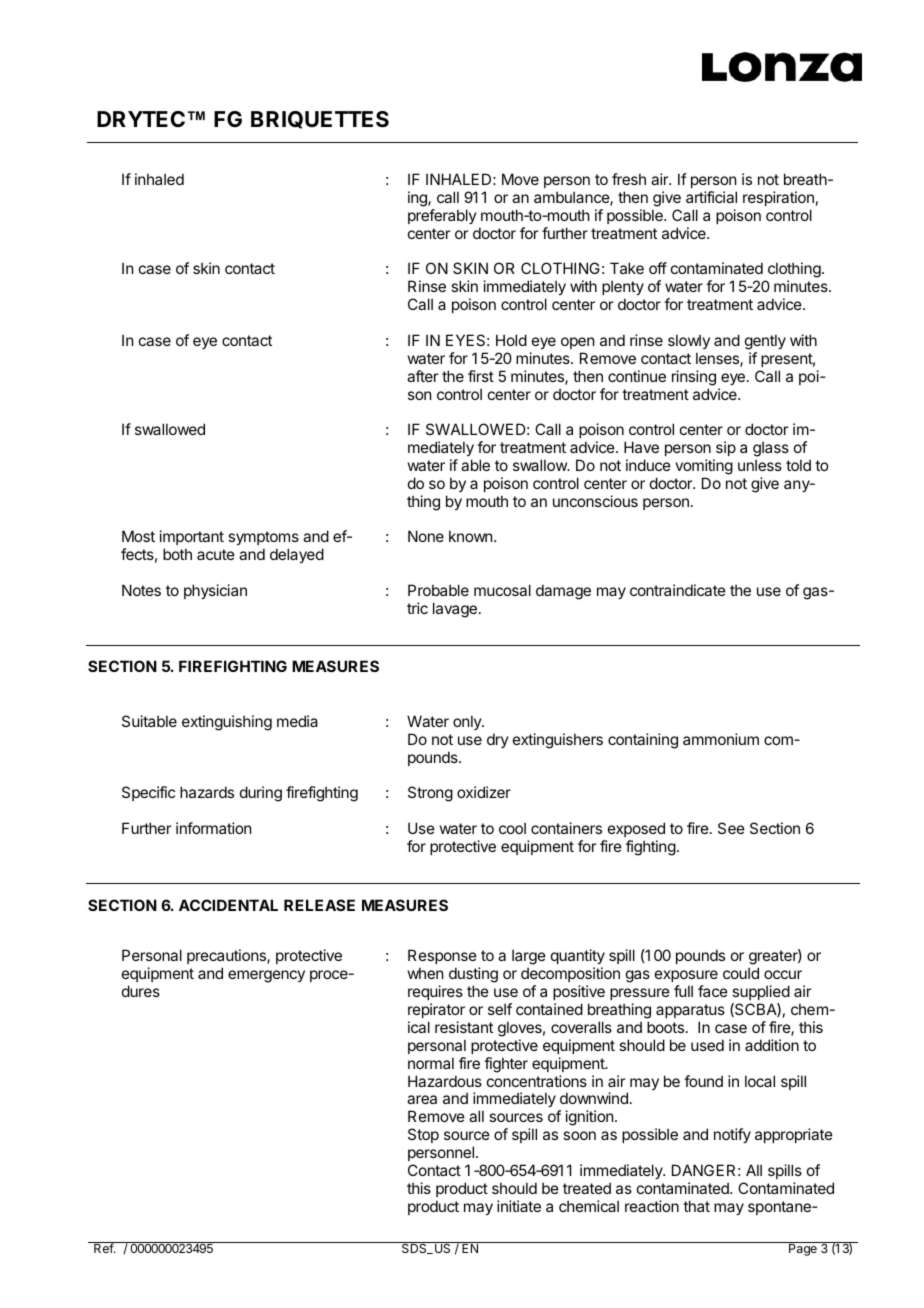 The image size is (924, 1308). I want to click on ammonium, so click(721, 739).
